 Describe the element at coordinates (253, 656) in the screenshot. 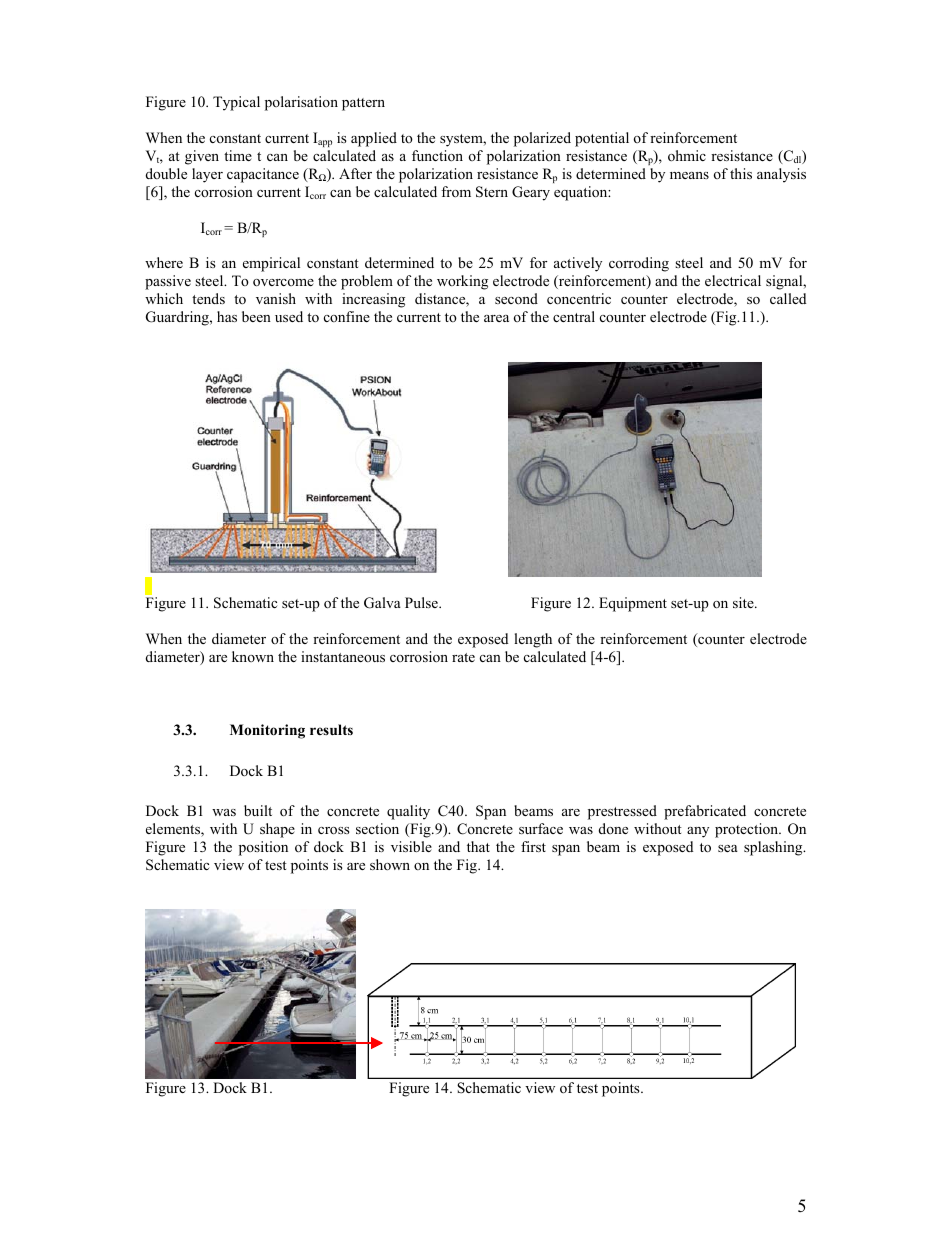

I see `known` at that location.
